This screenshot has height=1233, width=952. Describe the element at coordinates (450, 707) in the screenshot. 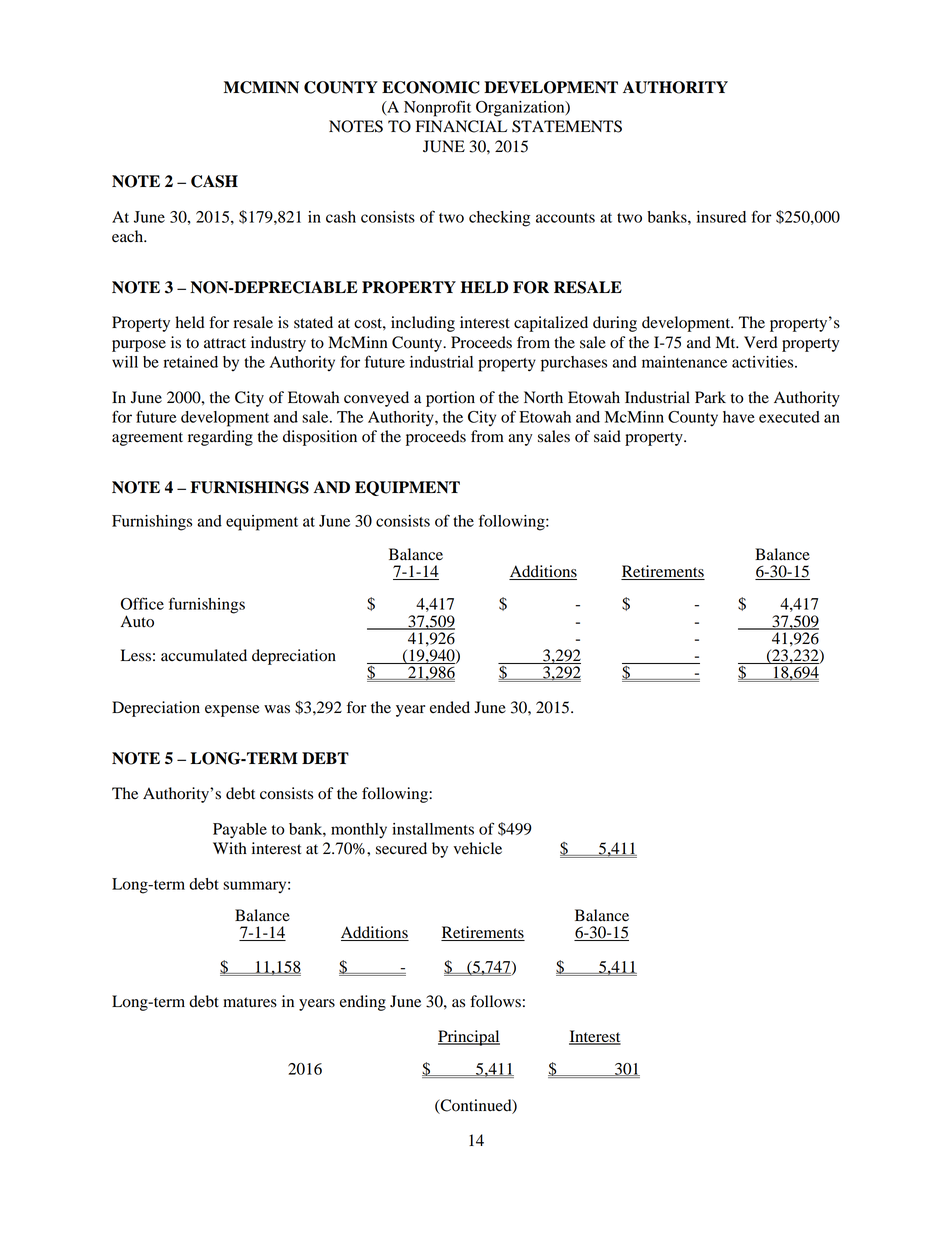

I see `ended` at that location.
